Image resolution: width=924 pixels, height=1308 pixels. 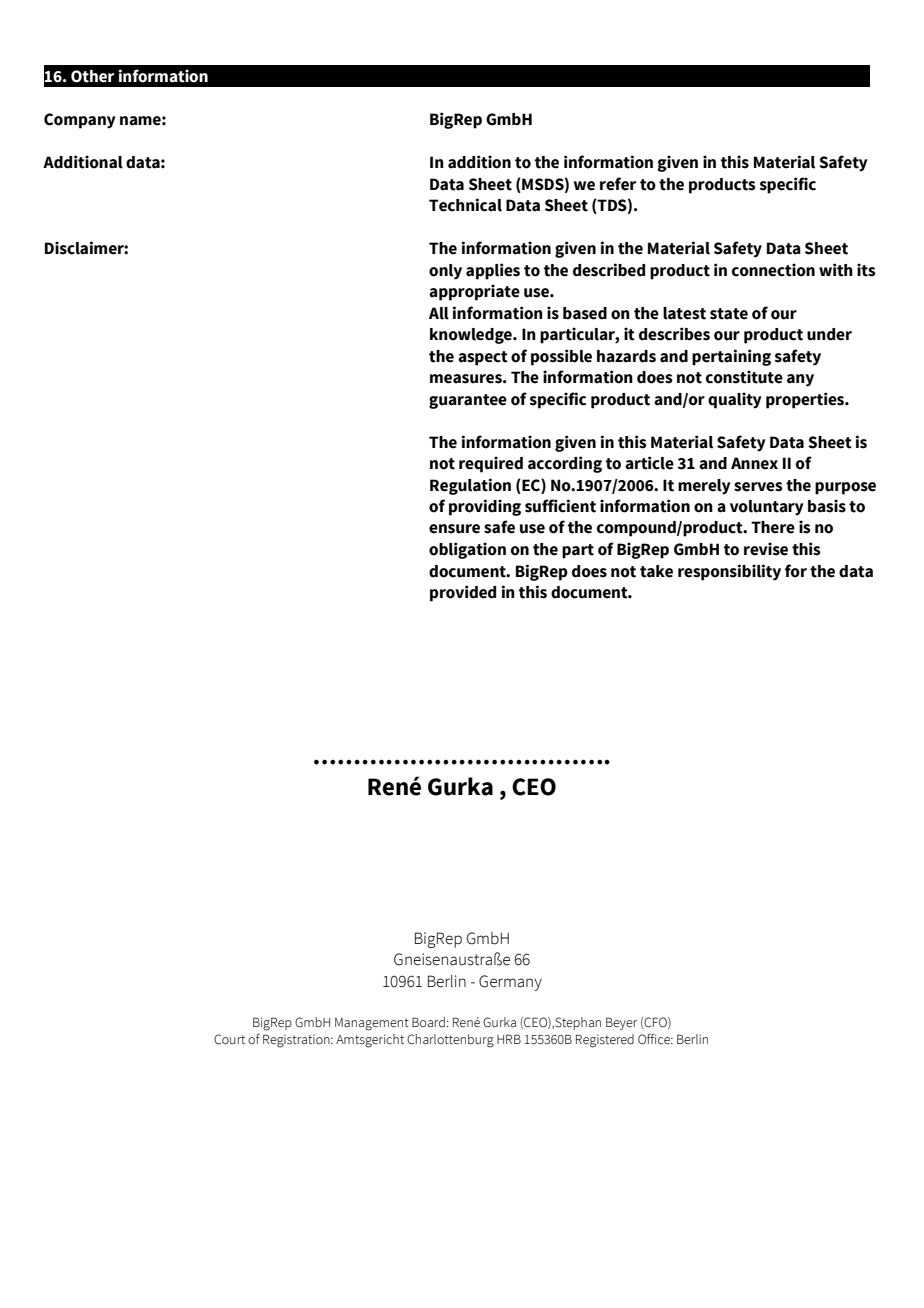 What do you see at coordinates (454, 529) in the screenshot?
I see `ensure` at bounding box center [454, 529].
